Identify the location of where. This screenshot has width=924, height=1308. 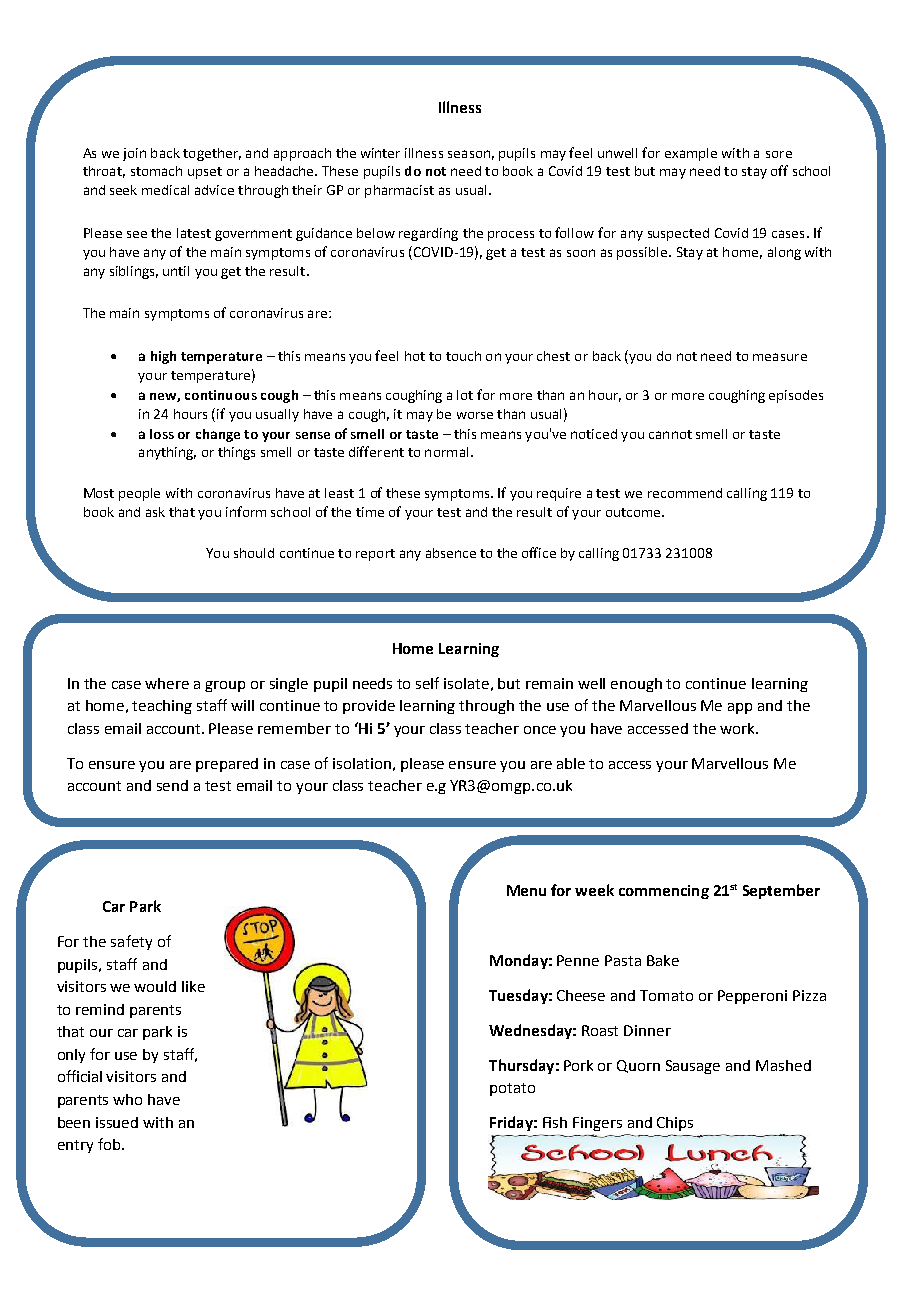
(167, 683).
